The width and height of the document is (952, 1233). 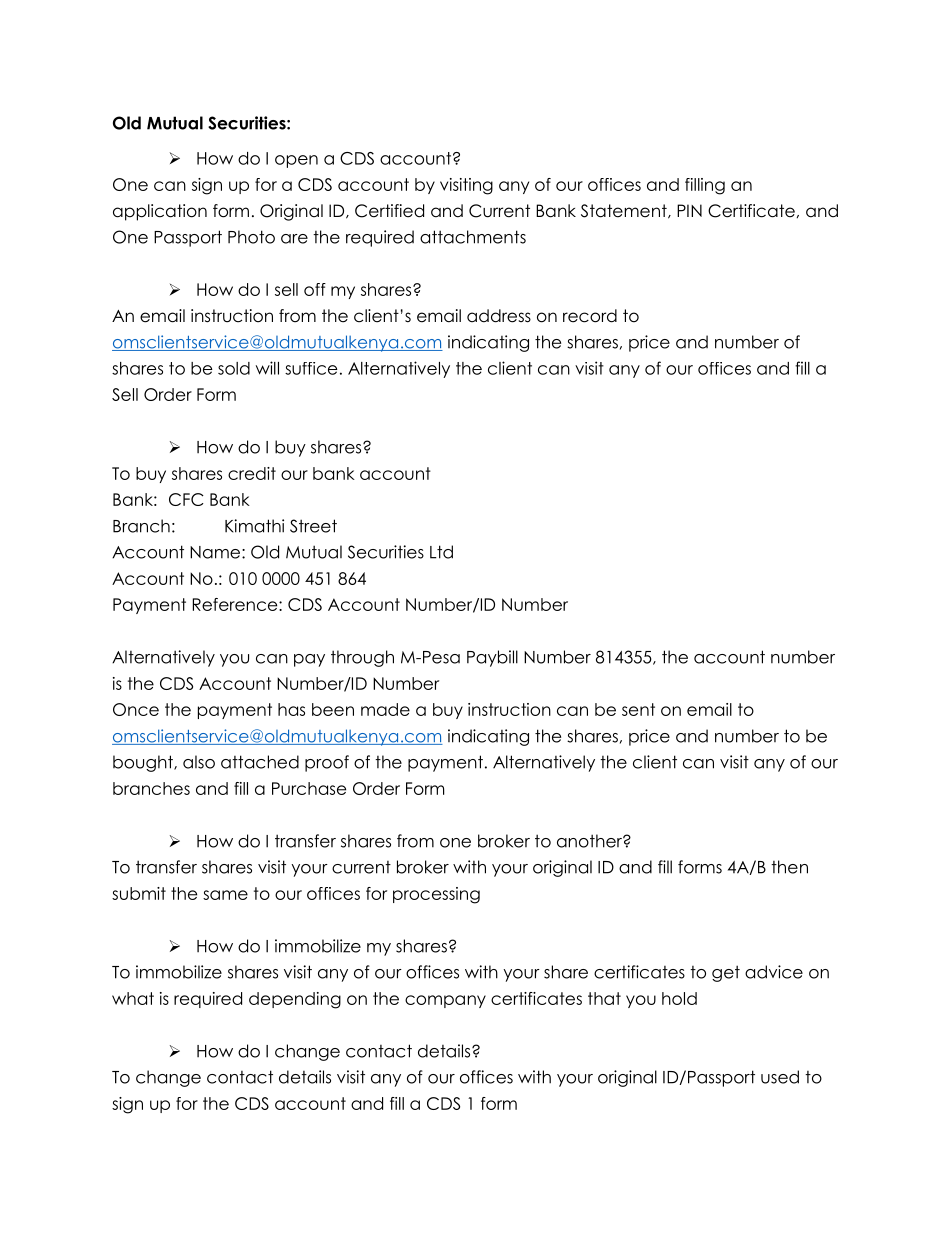 What do you see at coordinates (160, 212) in the document?
I see `application` at bounding box center [160, 212].
